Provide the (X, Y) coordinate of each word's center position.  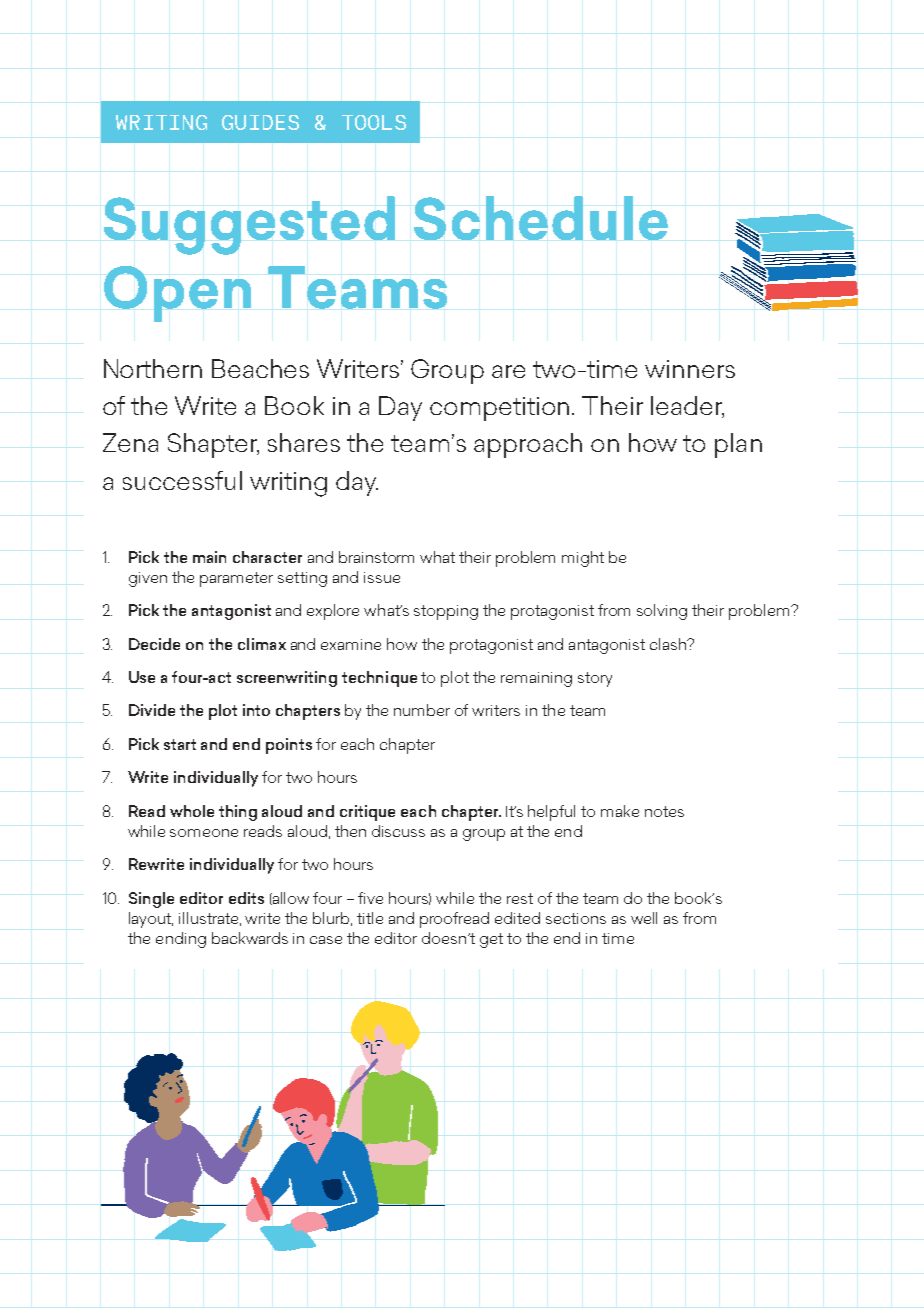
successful (182, 480)
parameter (236, 579)
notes (664, 811)
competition (499, 409)
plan (738, 445)
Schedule (541, 218)
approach (528, 445)
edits (246, 898)
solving (662, 612)
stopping (446, 612)
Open (177, 294)
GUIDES (260, 122)
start (180, 744)
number (422, 710)
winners (690, 369)
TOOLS (374, 122)
